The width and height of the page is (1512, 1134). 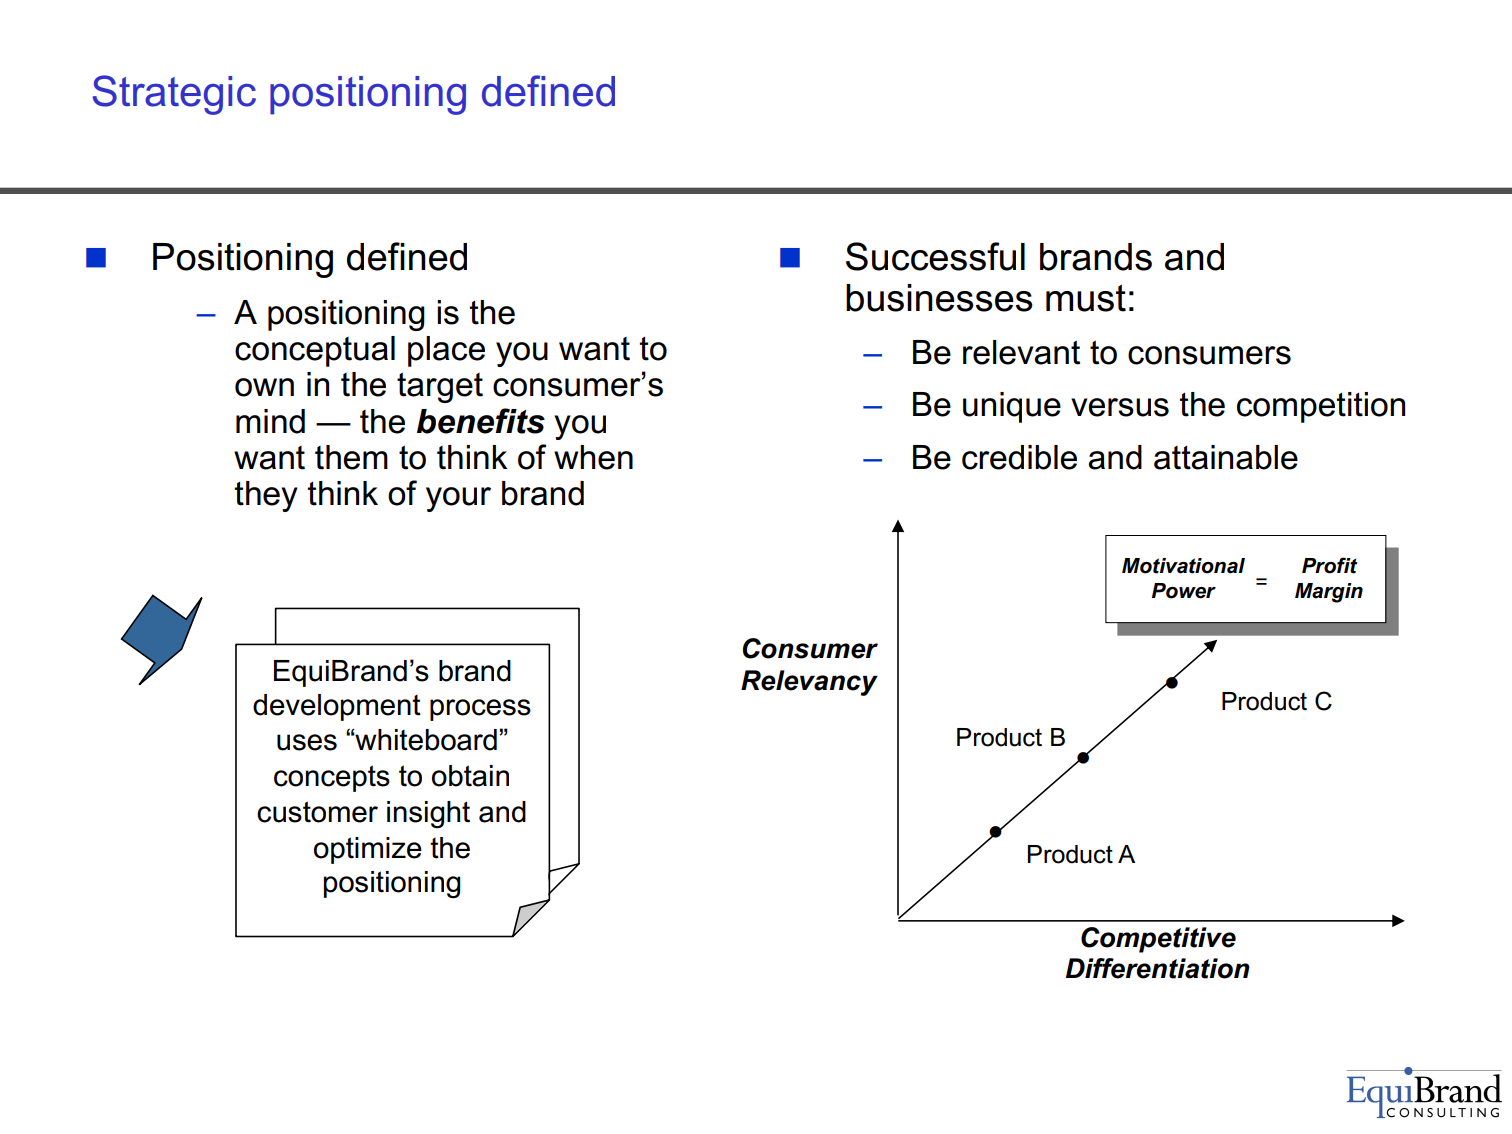 I want to click on Motivational, so click(x=1183, y=566).
